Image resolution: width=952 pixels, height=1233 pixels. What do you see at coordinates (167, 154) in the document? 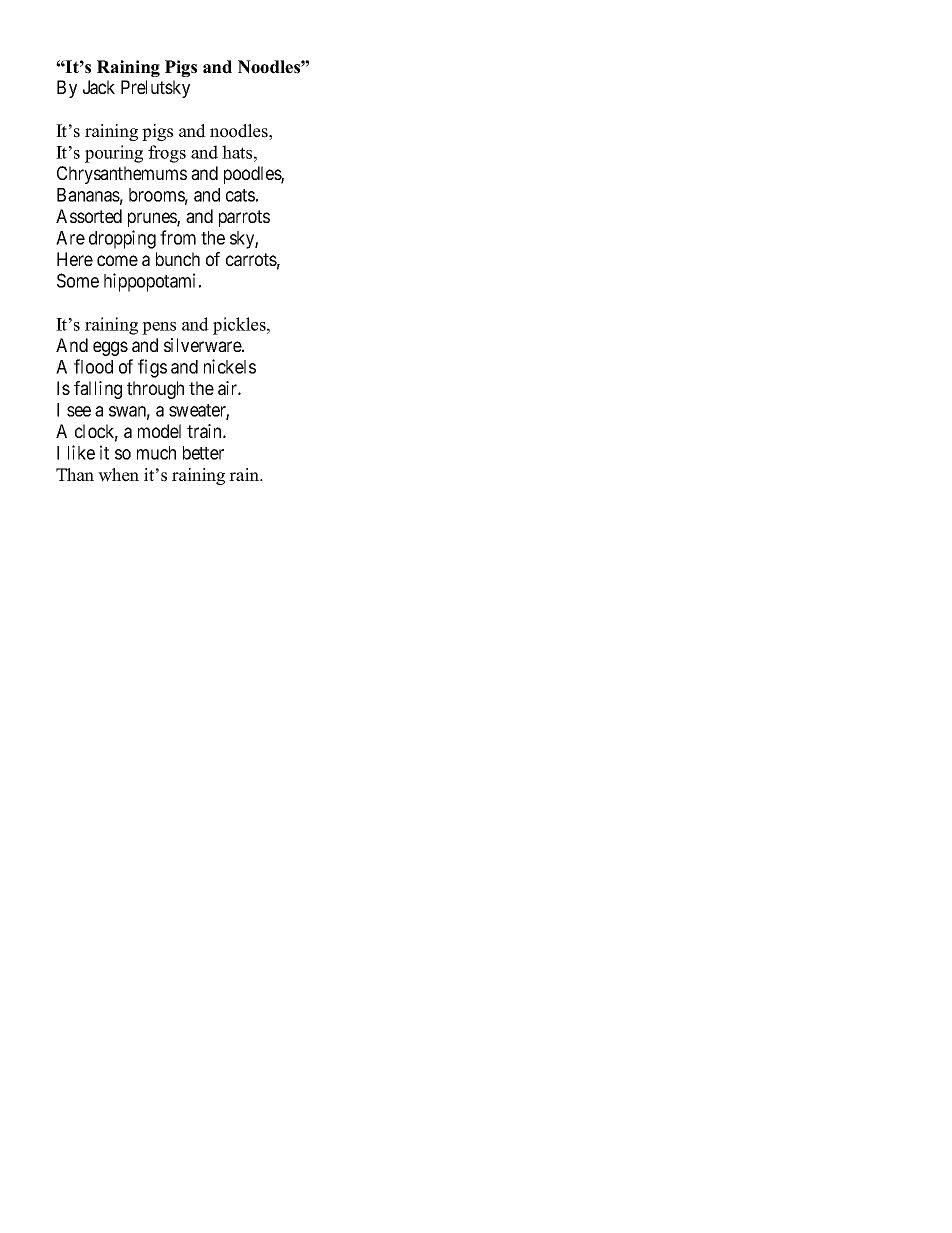
I see `frogs` at bounding box center [167, 154].
